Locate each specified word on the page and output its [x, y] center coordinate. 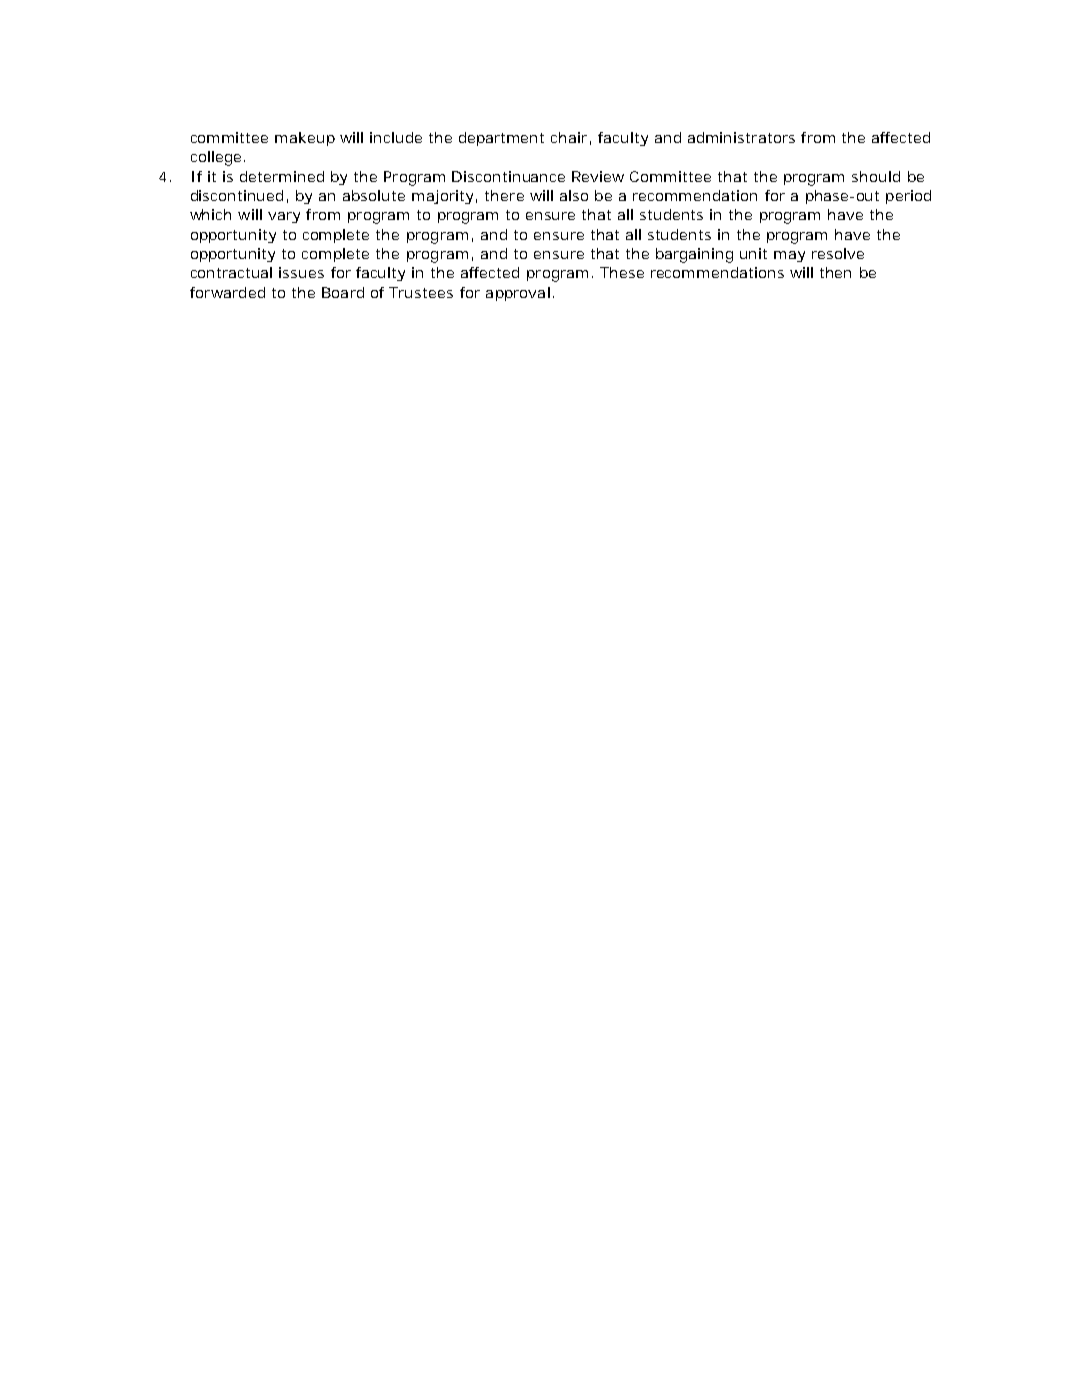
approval [518, 294]
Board [343, 292]
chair [569, 137]
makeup [305, 139]
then [835, 272]
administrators [741, 137]
